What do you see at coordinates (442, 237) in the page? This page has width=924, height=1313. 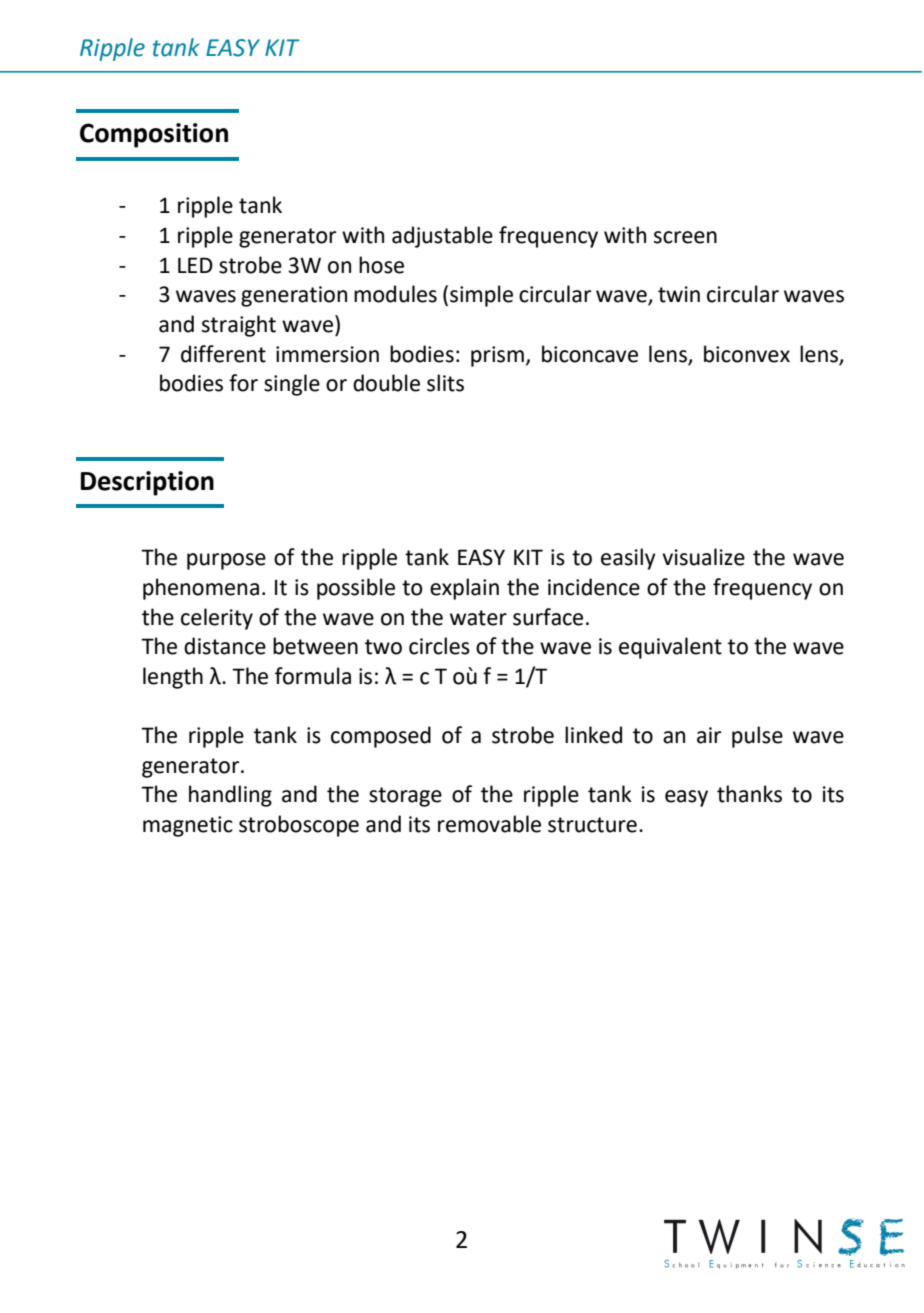 I see `adjustable` at bounding box center [442, 237].
